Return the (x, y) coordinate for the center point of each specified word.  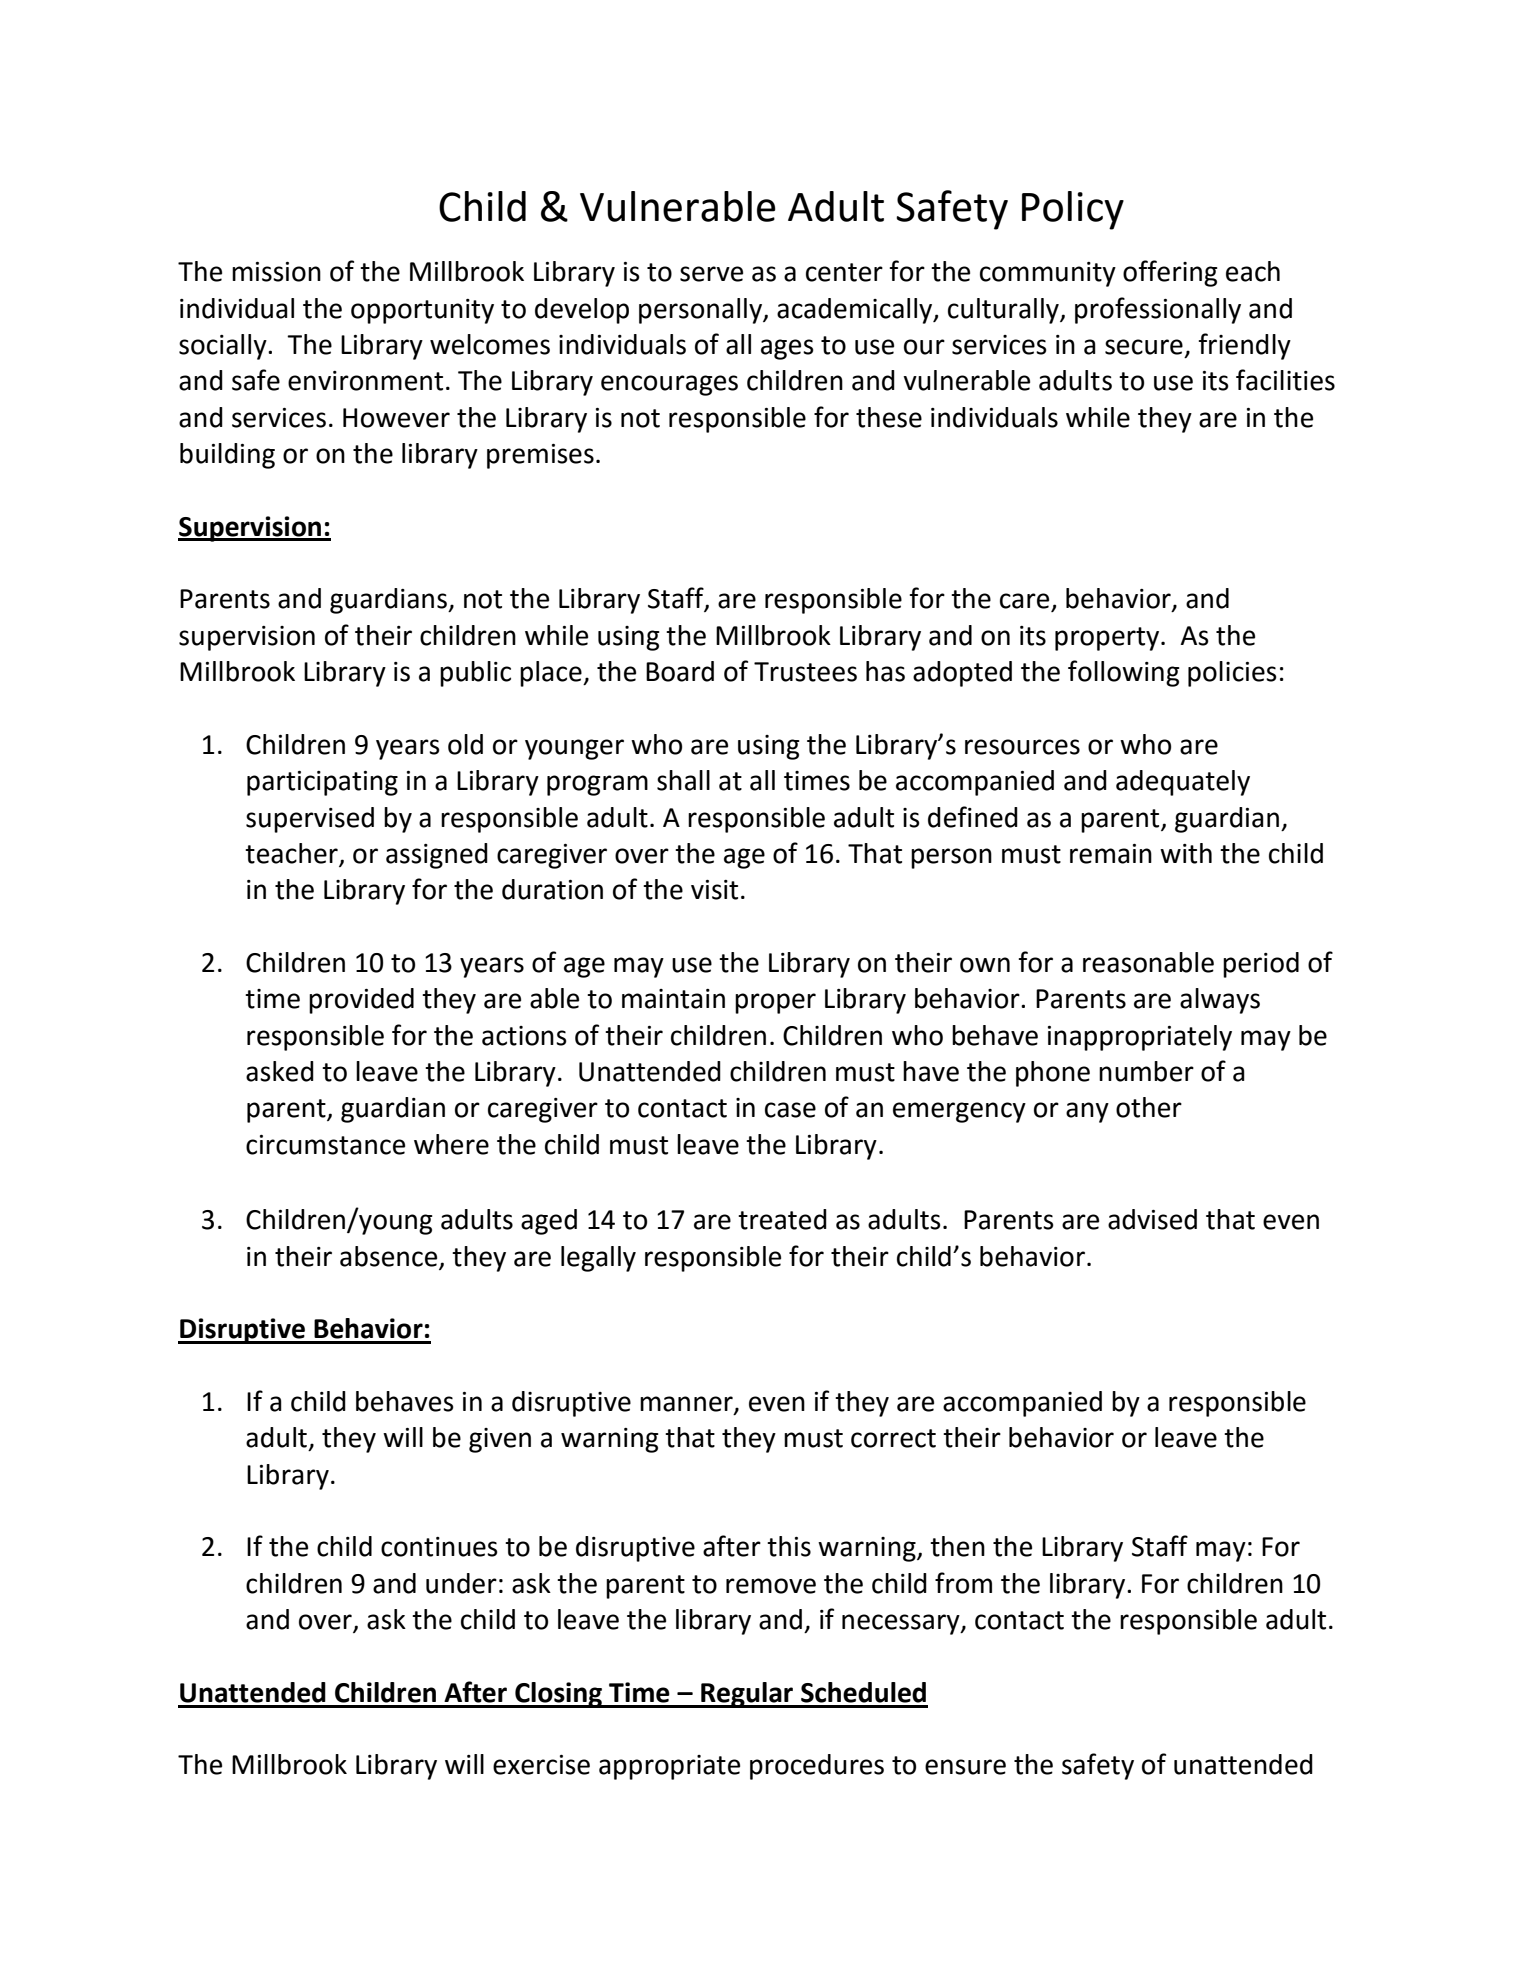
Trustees (805, 672)
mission (276, 272)
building (227, 456)
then (957, 1546)
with (1186, 853)
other (1149, 1107)
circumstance (325, 1145)
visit (714, 890)
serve (711, 274)
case (790, 1110)
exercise (541, 1765)
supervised (310, 820)
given (500, 1440)
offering (1170, 273)
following (1124, 673)
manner (687, 1405)
